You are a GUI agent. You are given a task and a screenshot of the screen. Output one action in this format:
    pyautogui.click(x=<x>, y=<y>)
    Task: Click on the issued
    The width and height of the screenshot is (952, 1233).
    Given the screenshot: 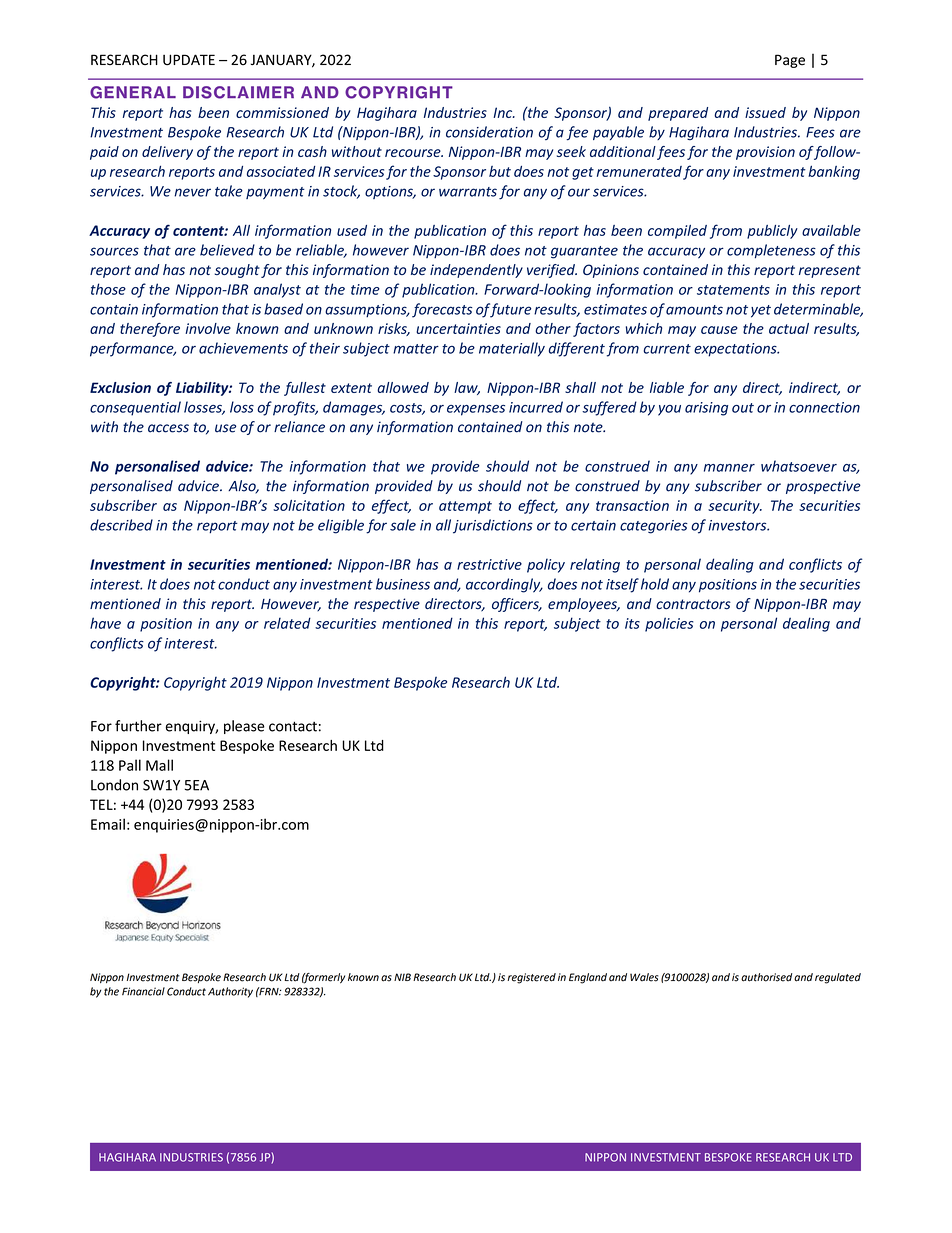 What is the action you would take?
    pyautogui.click(x=765, y=112)
